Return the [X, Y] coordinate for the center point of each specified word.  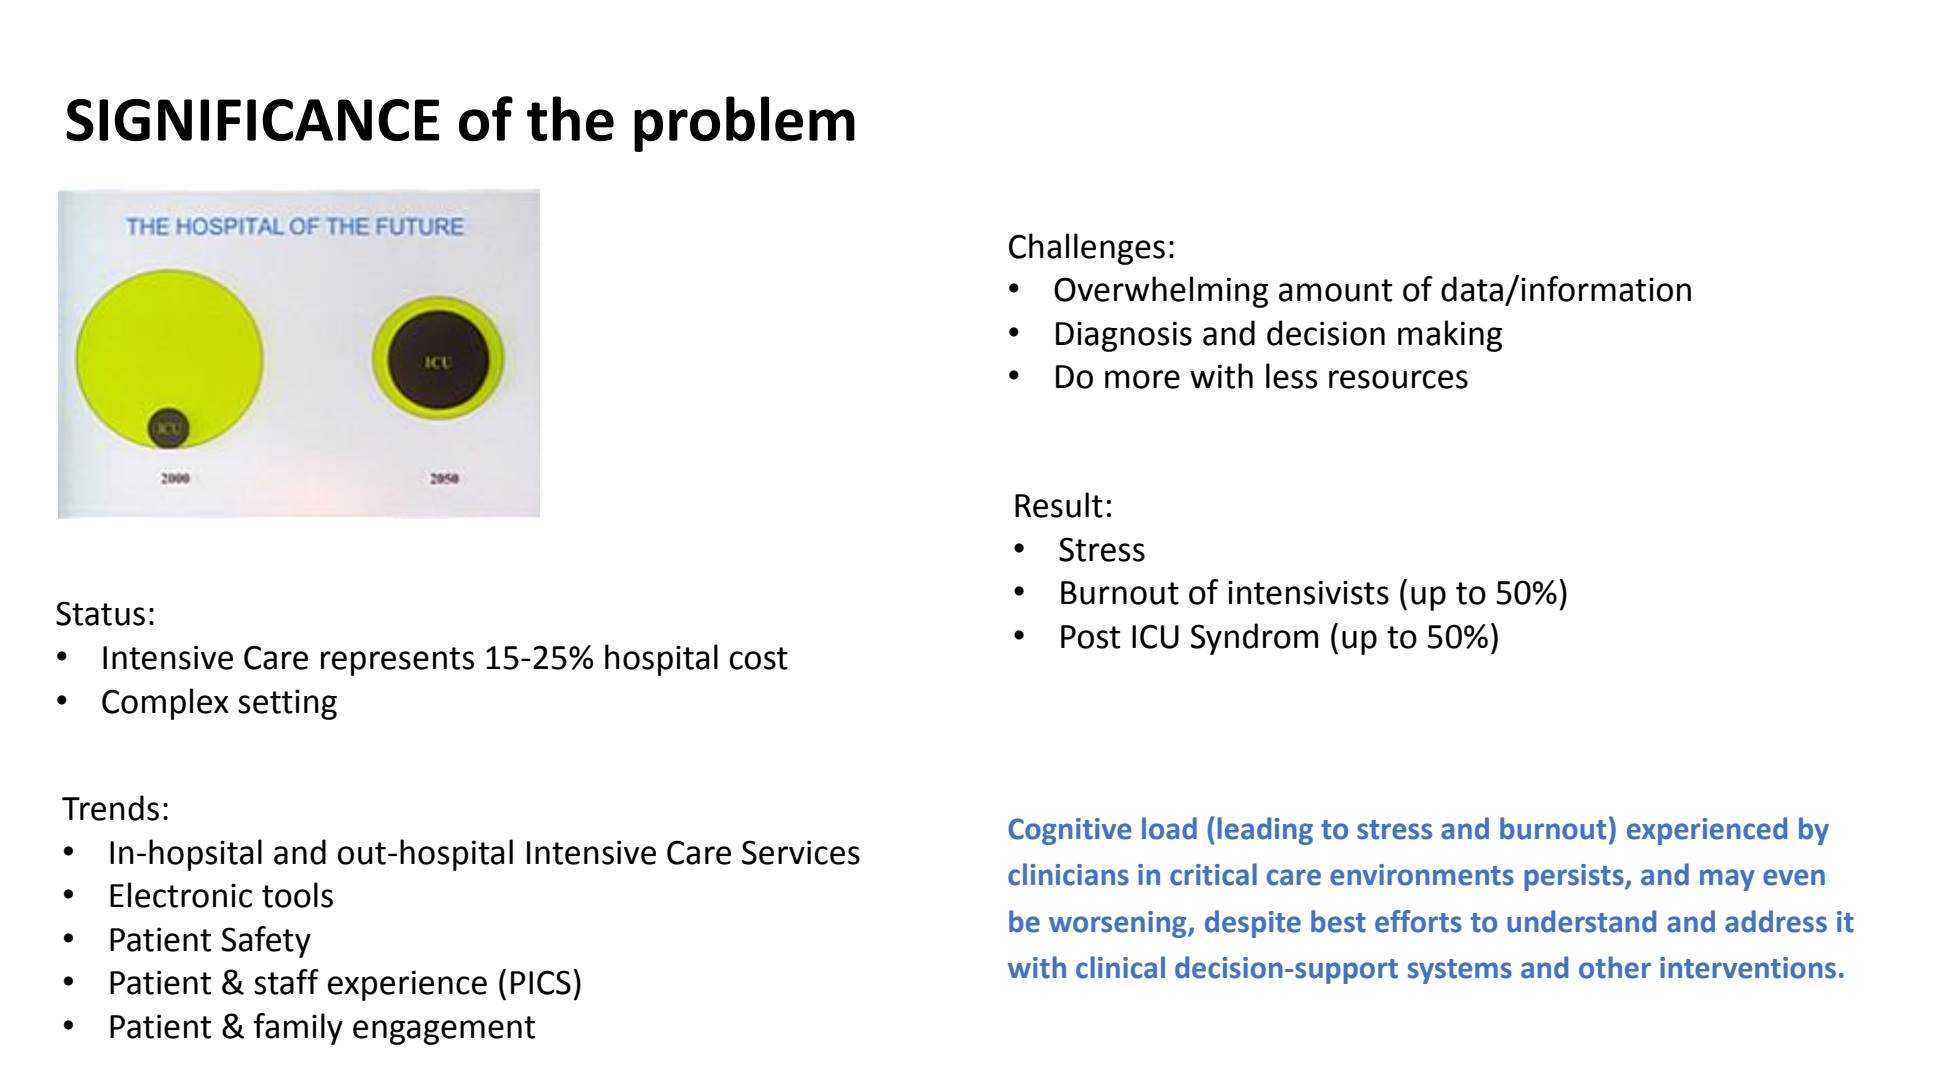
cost [759, 658]
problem [744, 124]
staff [286, 982]
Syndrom [1254, 639]
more [1142, 379]
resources [1398, 379]
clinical [1120, 967]
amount [1335, 290]
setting [287, 704]
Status [100, 613]
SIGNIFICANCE [252, 120]
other [1615, 967]
